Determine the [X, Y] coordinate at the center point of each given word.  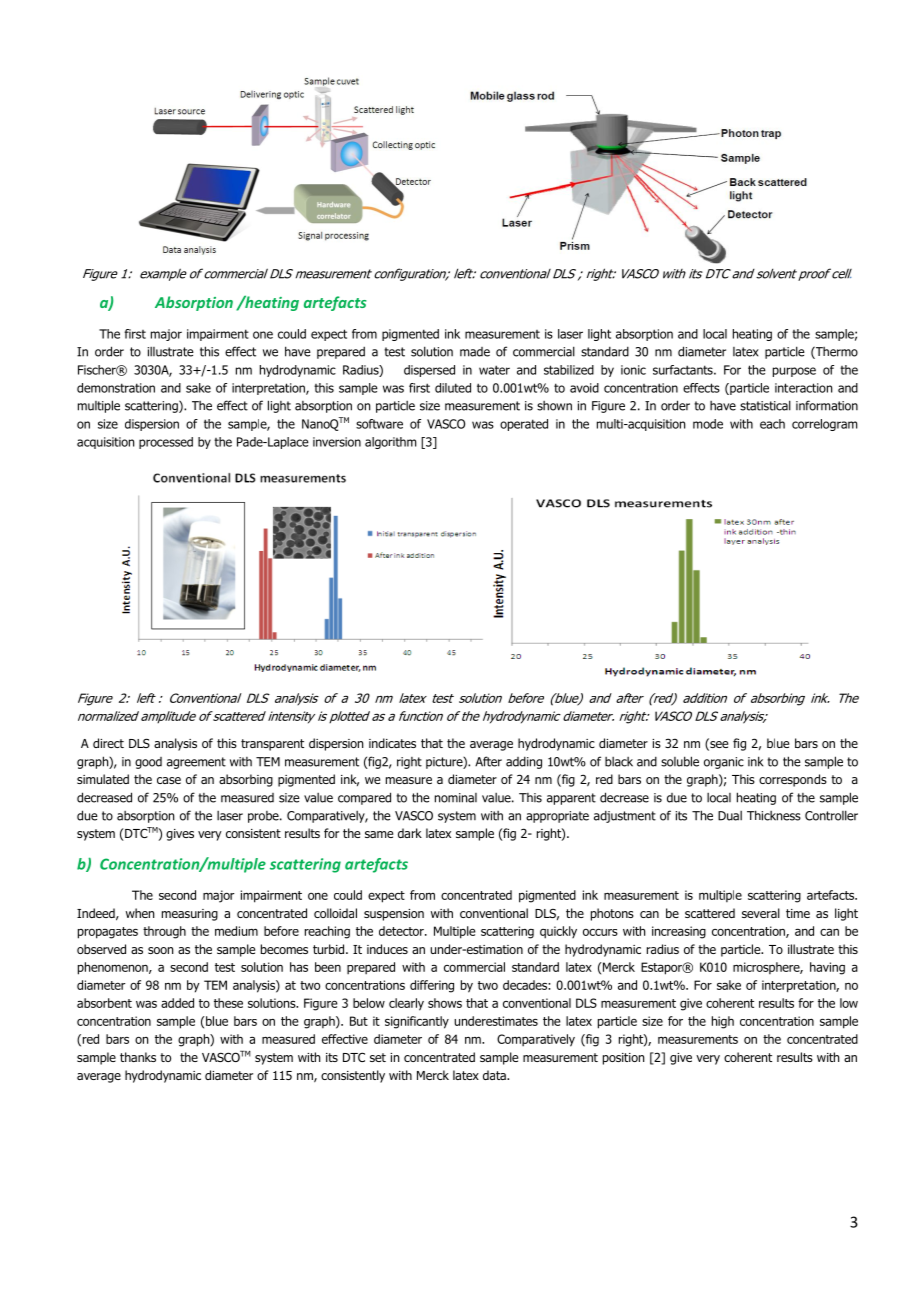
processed [166, 443]
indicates [392, 743]
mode [708, 424]
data [495, 1075]
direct [108, 743]
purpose [794, 372]
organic [724, 763]
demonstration [116, 388]
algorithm [391, 443]
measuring [190, 915]
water [494, 370]
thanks [138, 1057]
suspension [394, 915]
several [761, 913]
